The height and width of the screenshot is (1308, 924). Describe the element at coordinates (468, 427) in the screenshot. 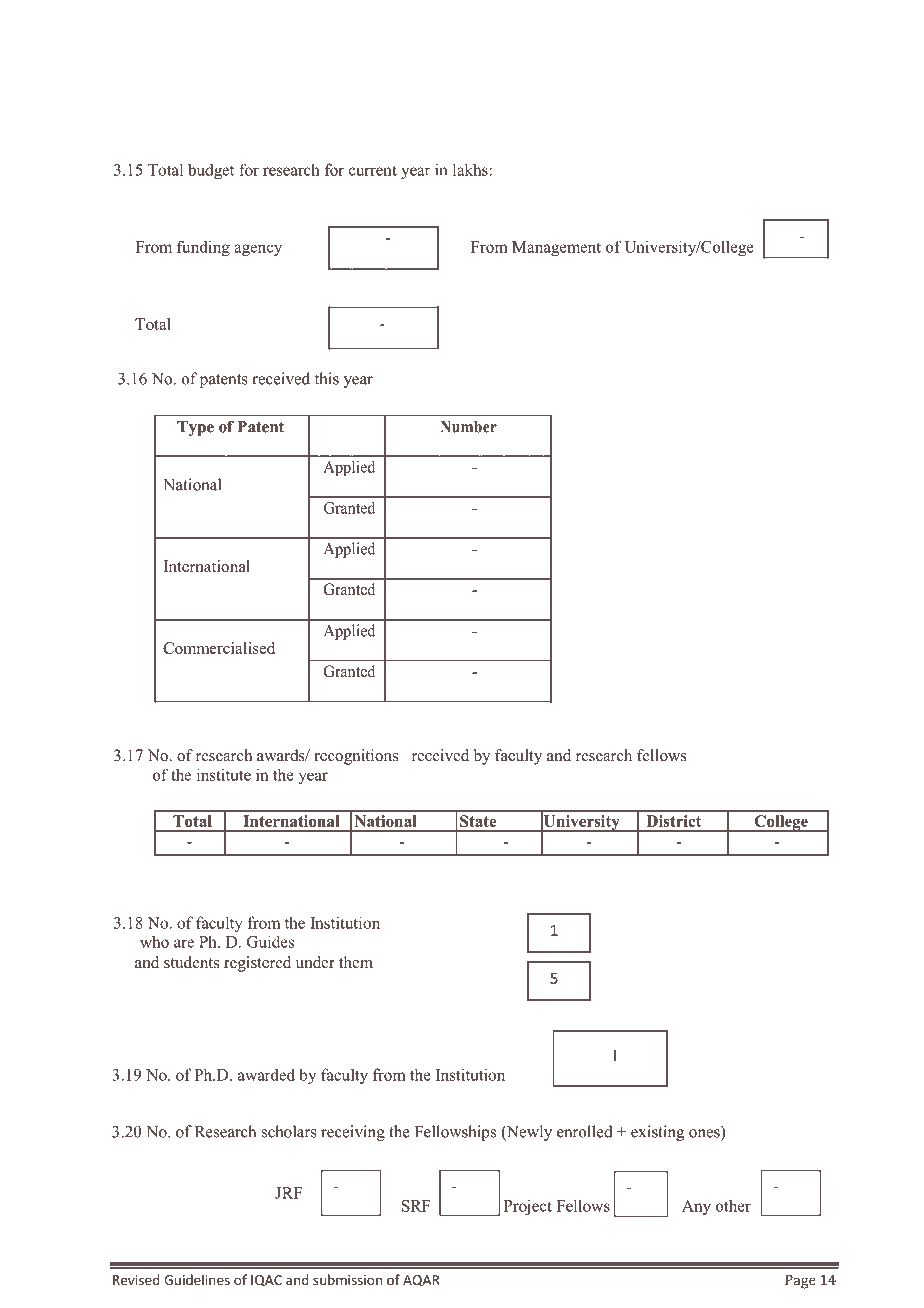

I see `Number` at that location.
